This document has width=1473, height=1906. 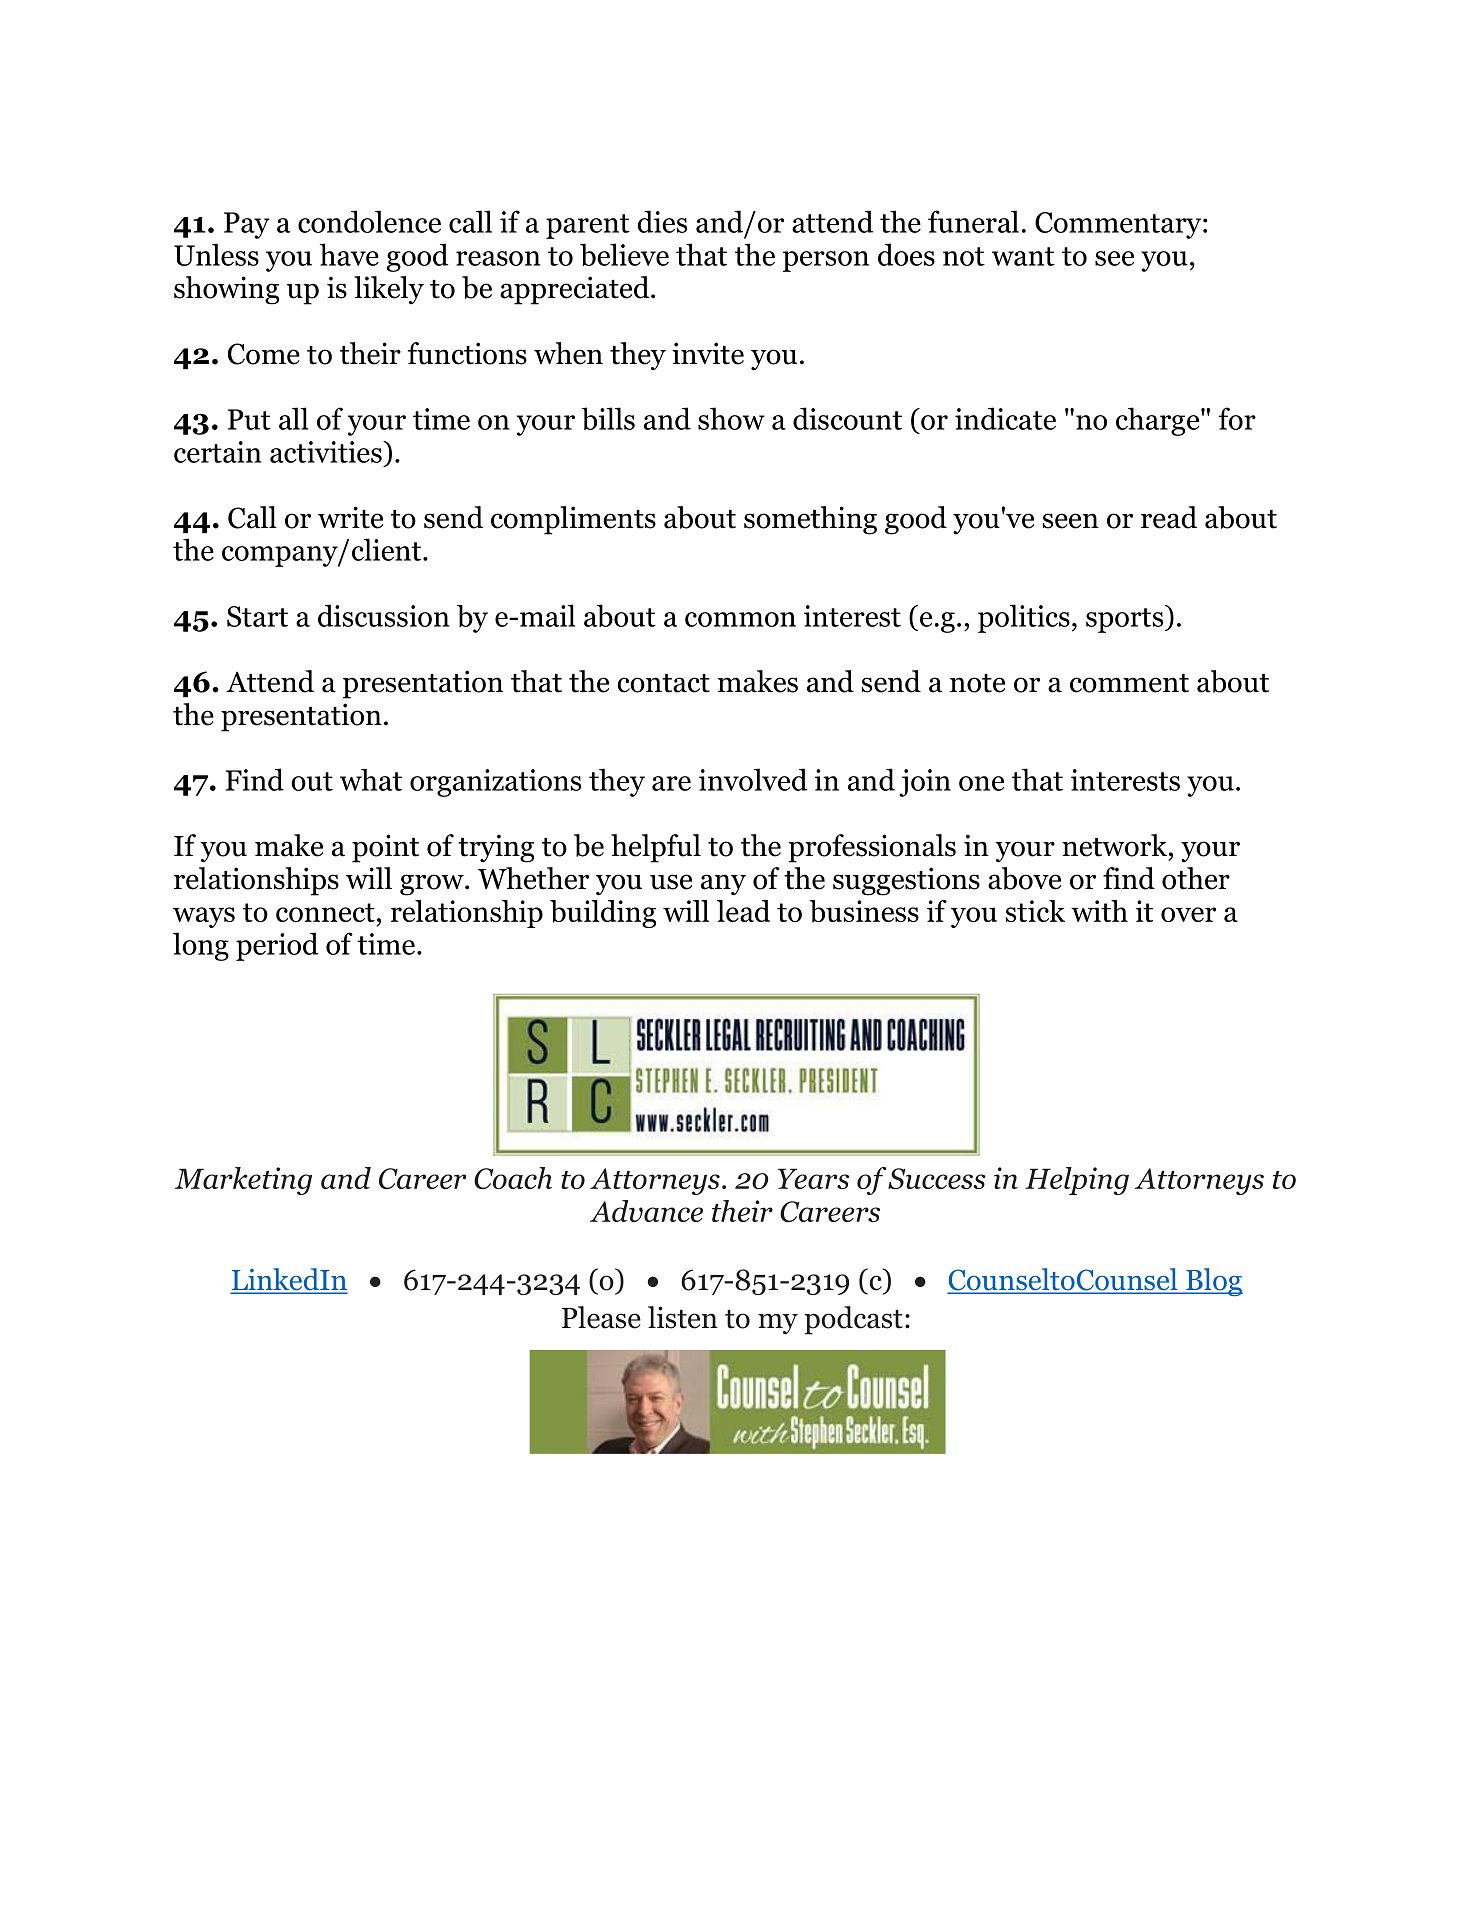 What do you see at coordinates (1213, 1282) in the document?
I see `Blog` at bounding box center [1213, 1282].
